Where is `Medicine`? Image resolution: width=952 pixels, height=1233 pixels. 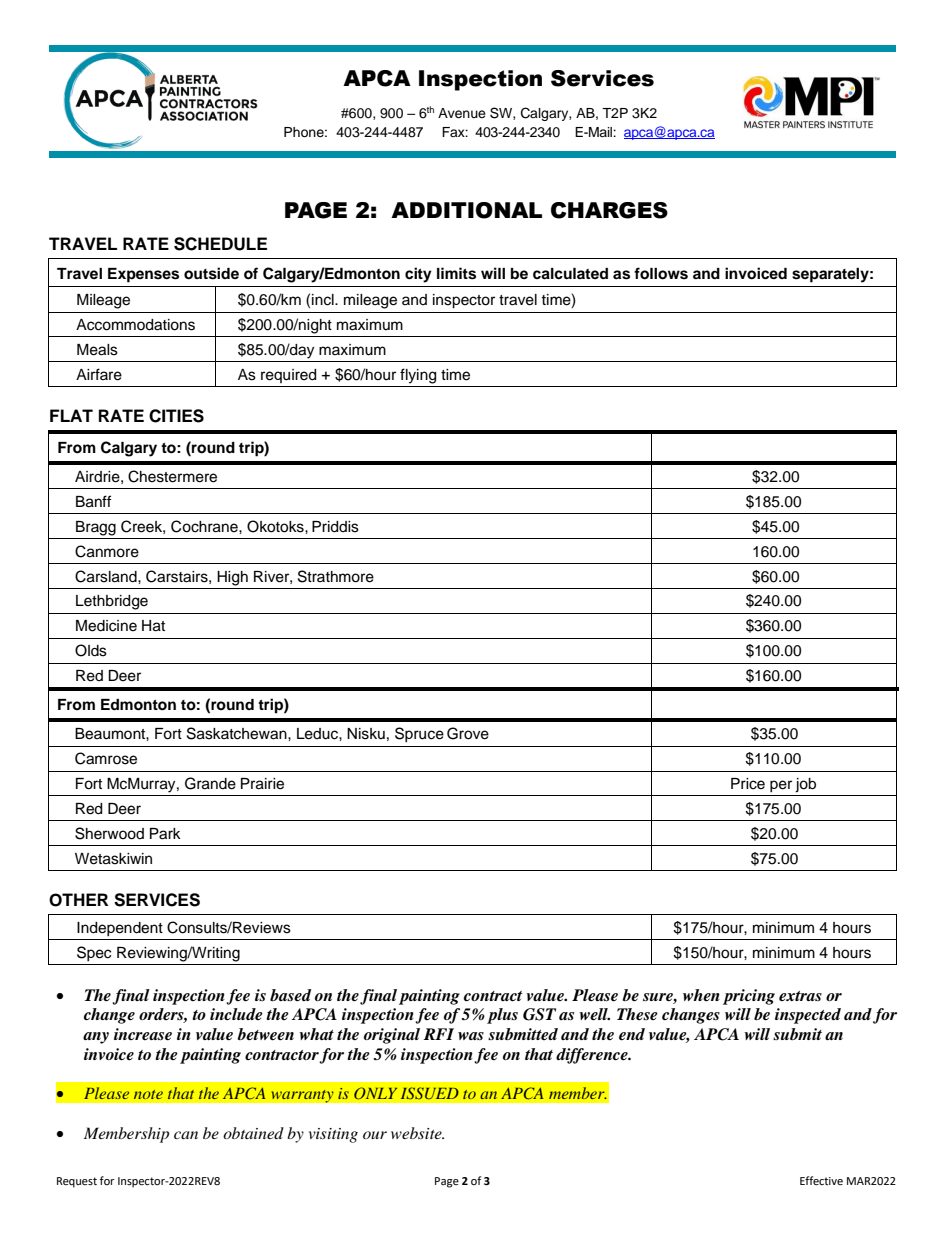 Medicine is located at coordinates (106, 626).
